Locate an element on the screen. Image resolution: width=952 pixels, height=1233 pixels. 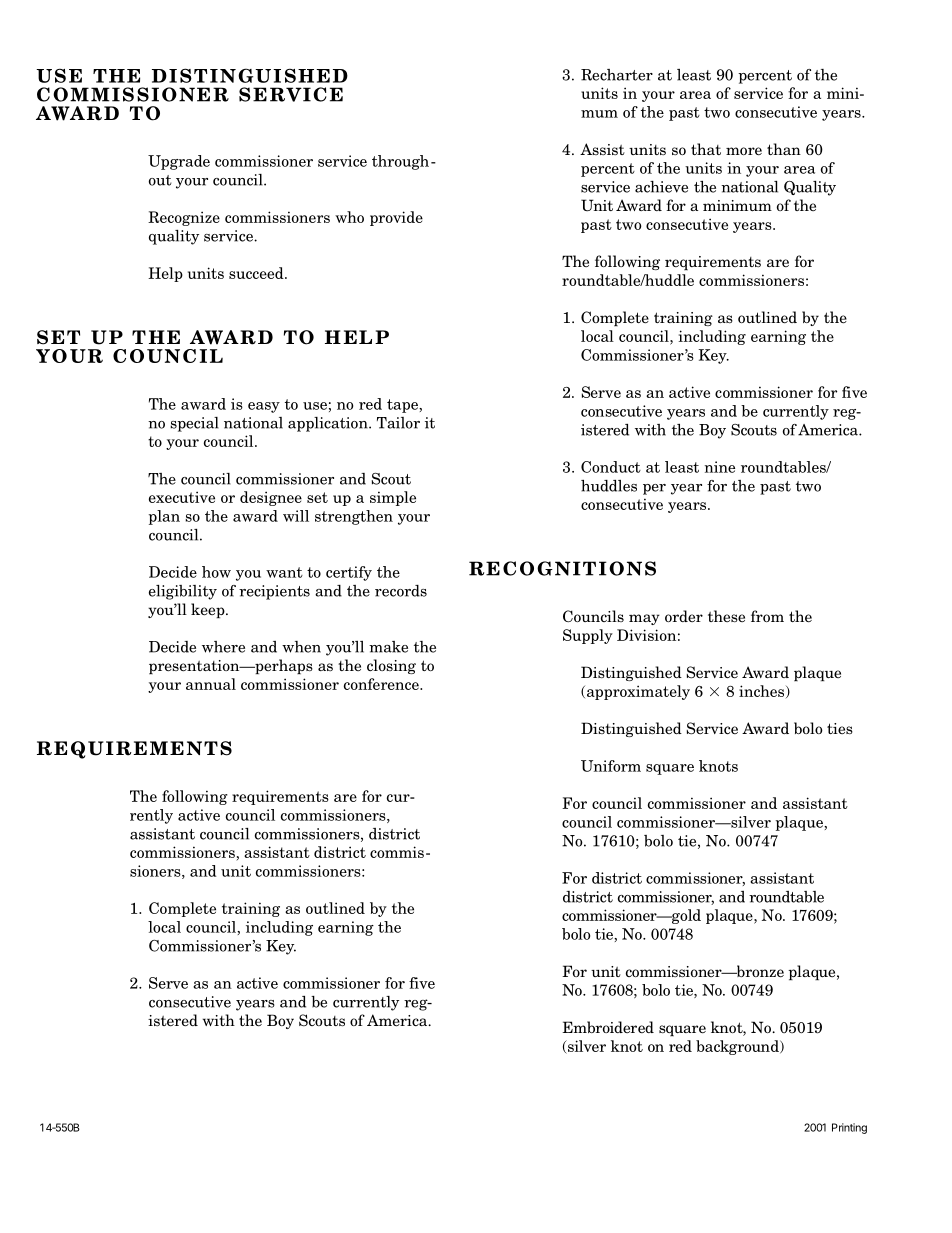
from is located at coordinates (767, 616).
